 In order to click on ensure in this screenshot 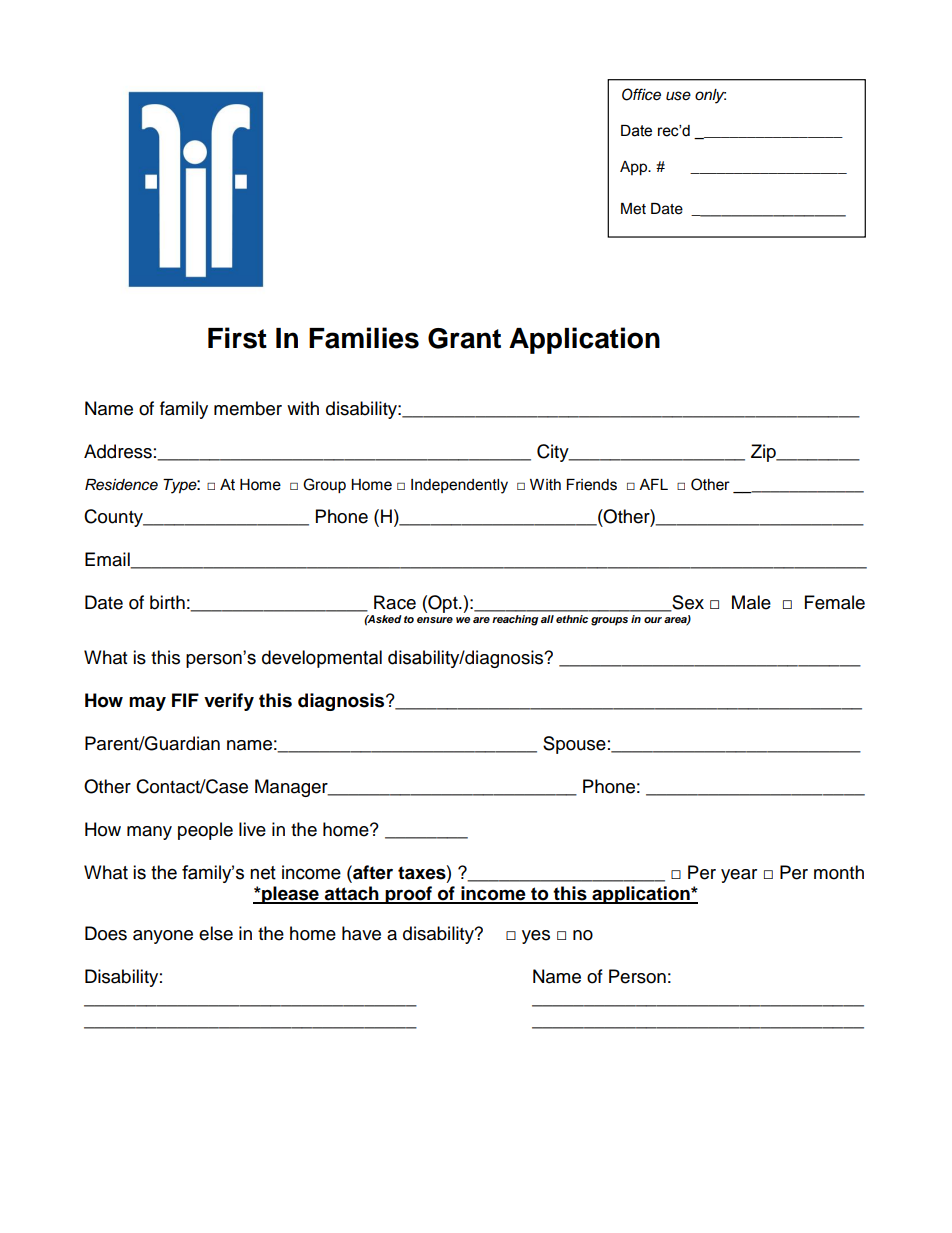, I will do `click(435, 620)`.
